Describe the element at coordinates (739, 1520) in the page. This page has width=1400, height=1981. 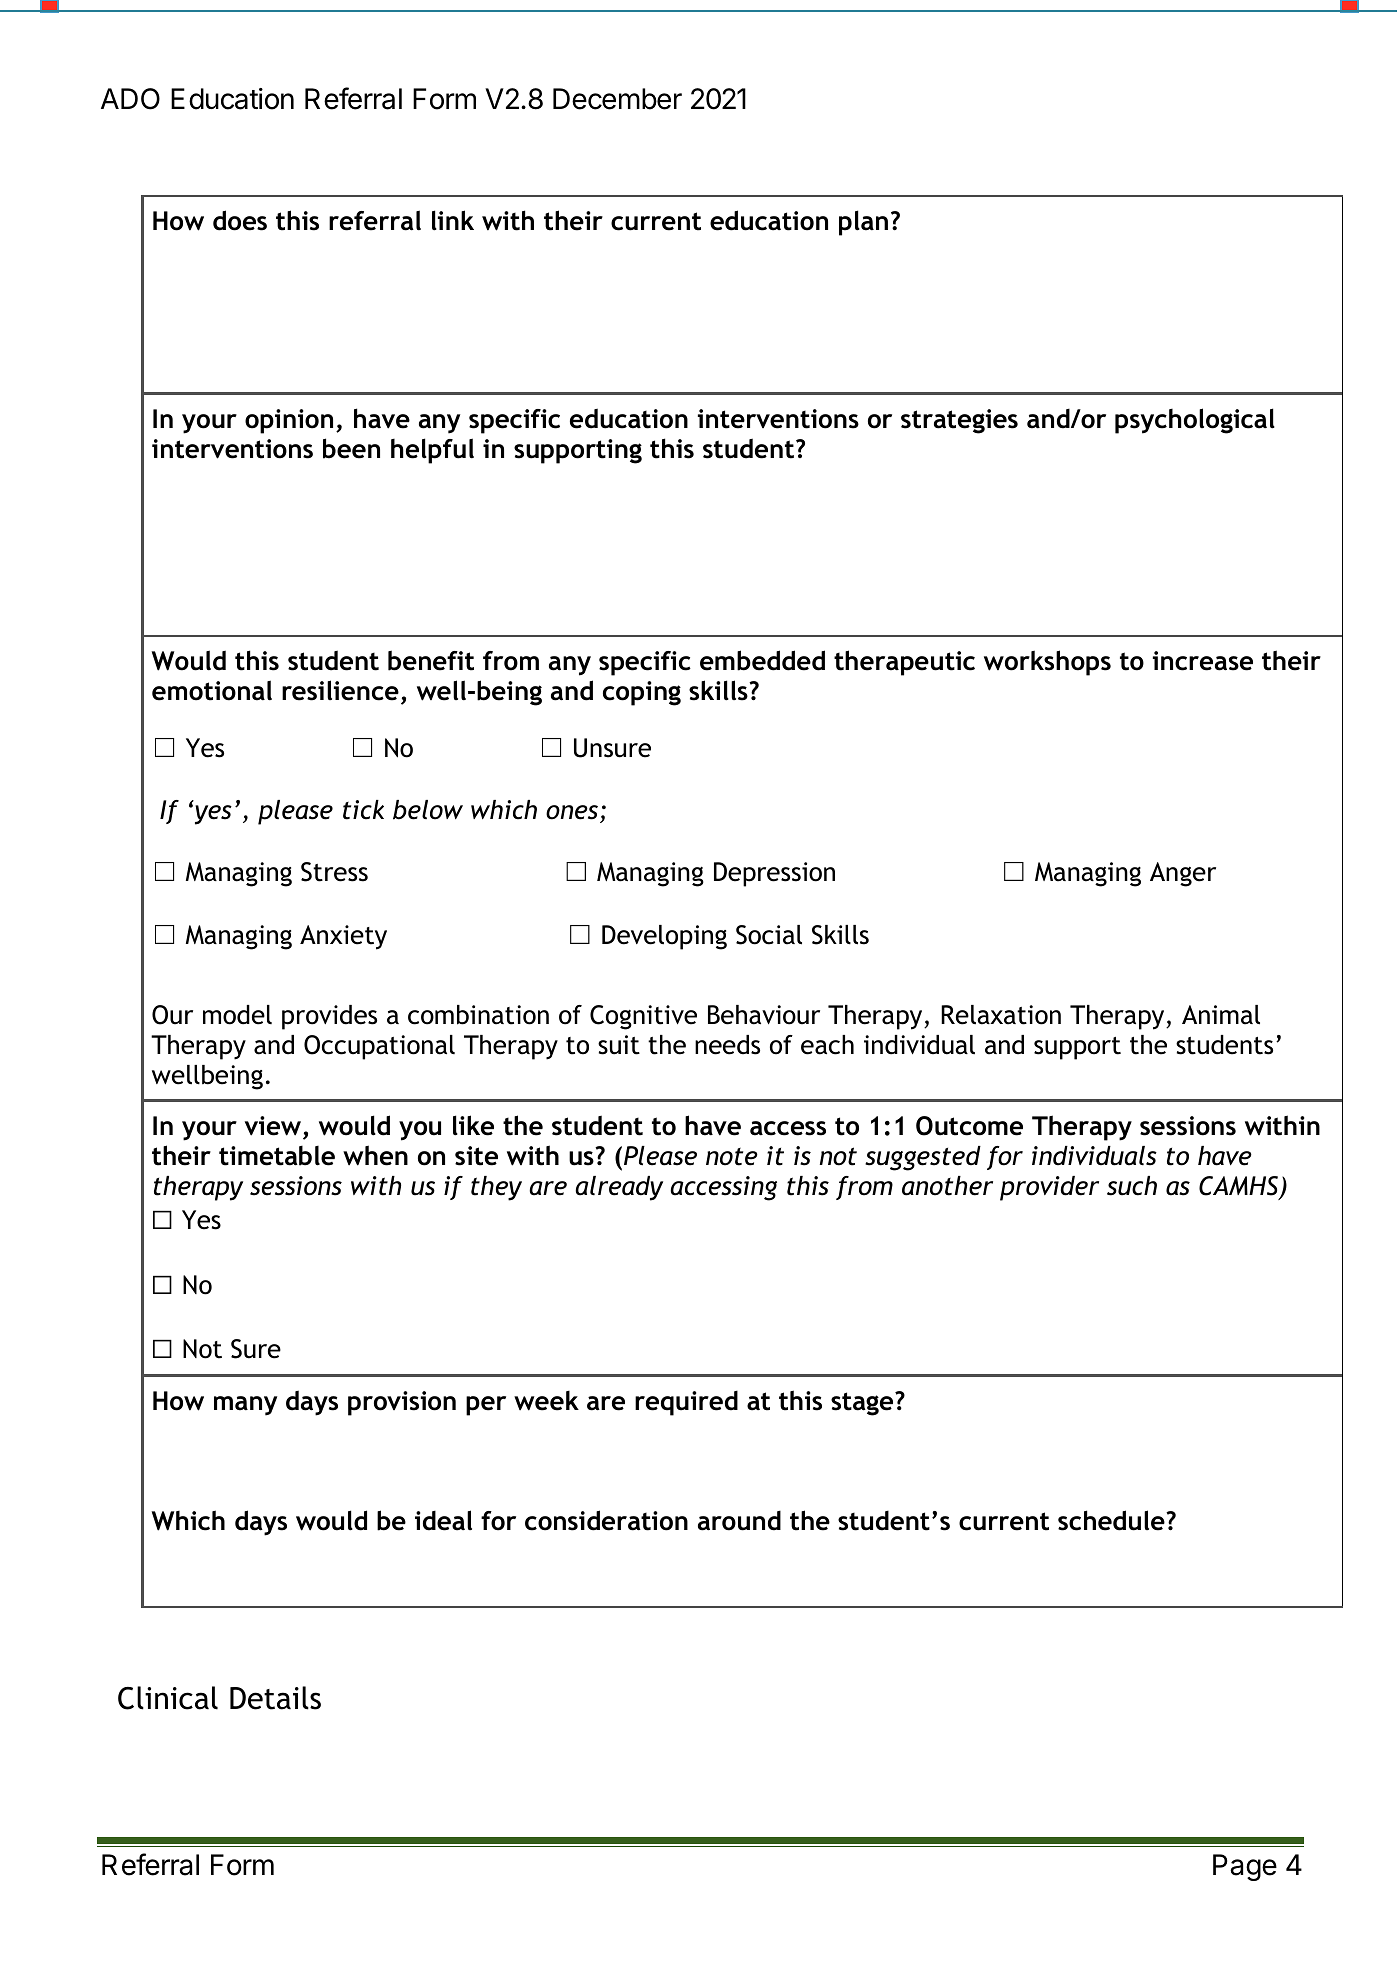
I see `around` at that location.
